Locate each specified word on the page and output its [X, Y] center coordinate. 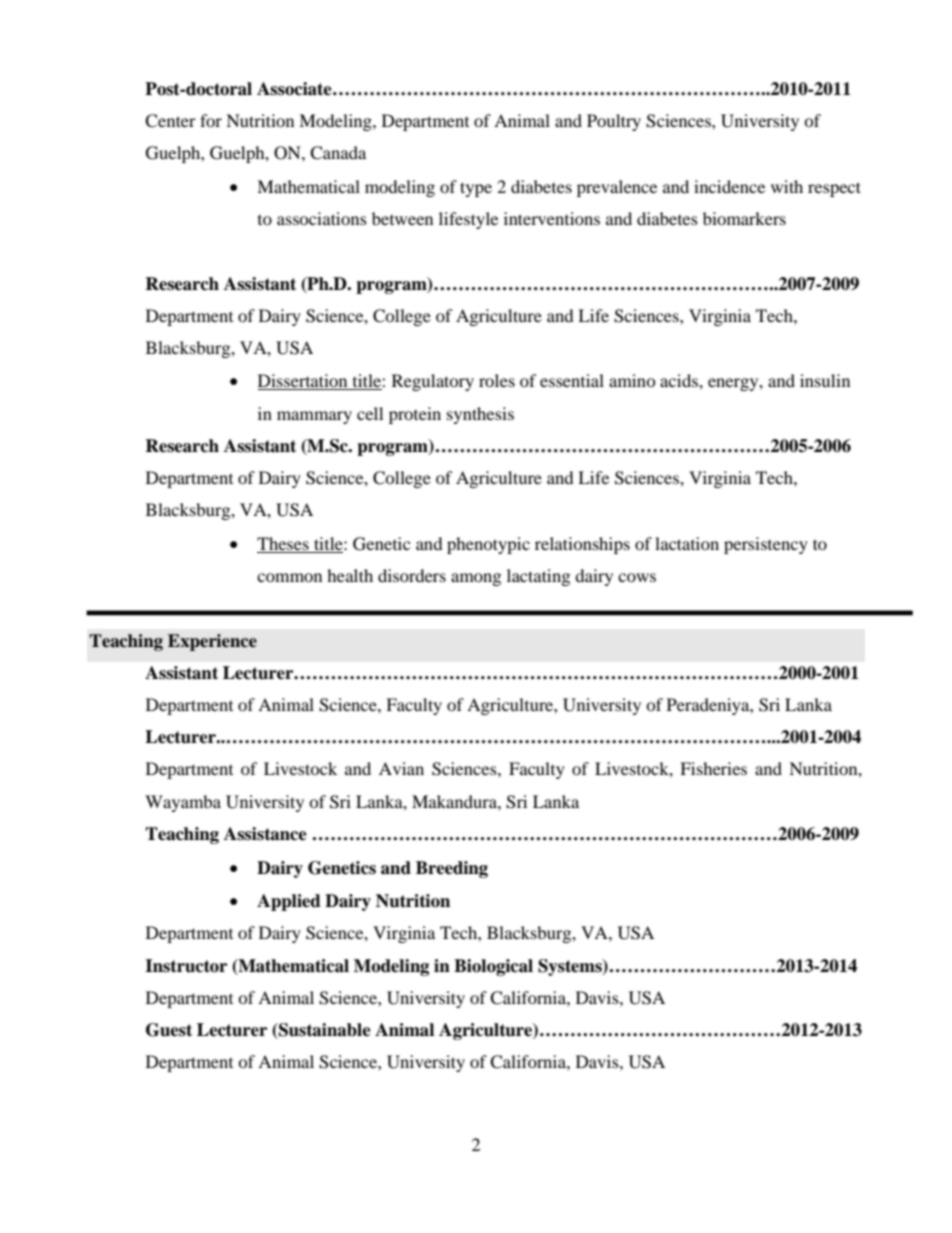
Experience [212, 642]
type [476, 189]
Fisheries [713, 768]
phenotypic [488, 545]
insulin [825, 380]
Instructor [186, 966]
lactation [687, 543]
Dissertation [304, 382]
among [476, 579]
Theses [284, 545]
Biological [493, 967]
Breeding [452, 869]
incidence [729, 186]
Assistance [265, 834]
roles [497, 380]
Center [170, 121]
